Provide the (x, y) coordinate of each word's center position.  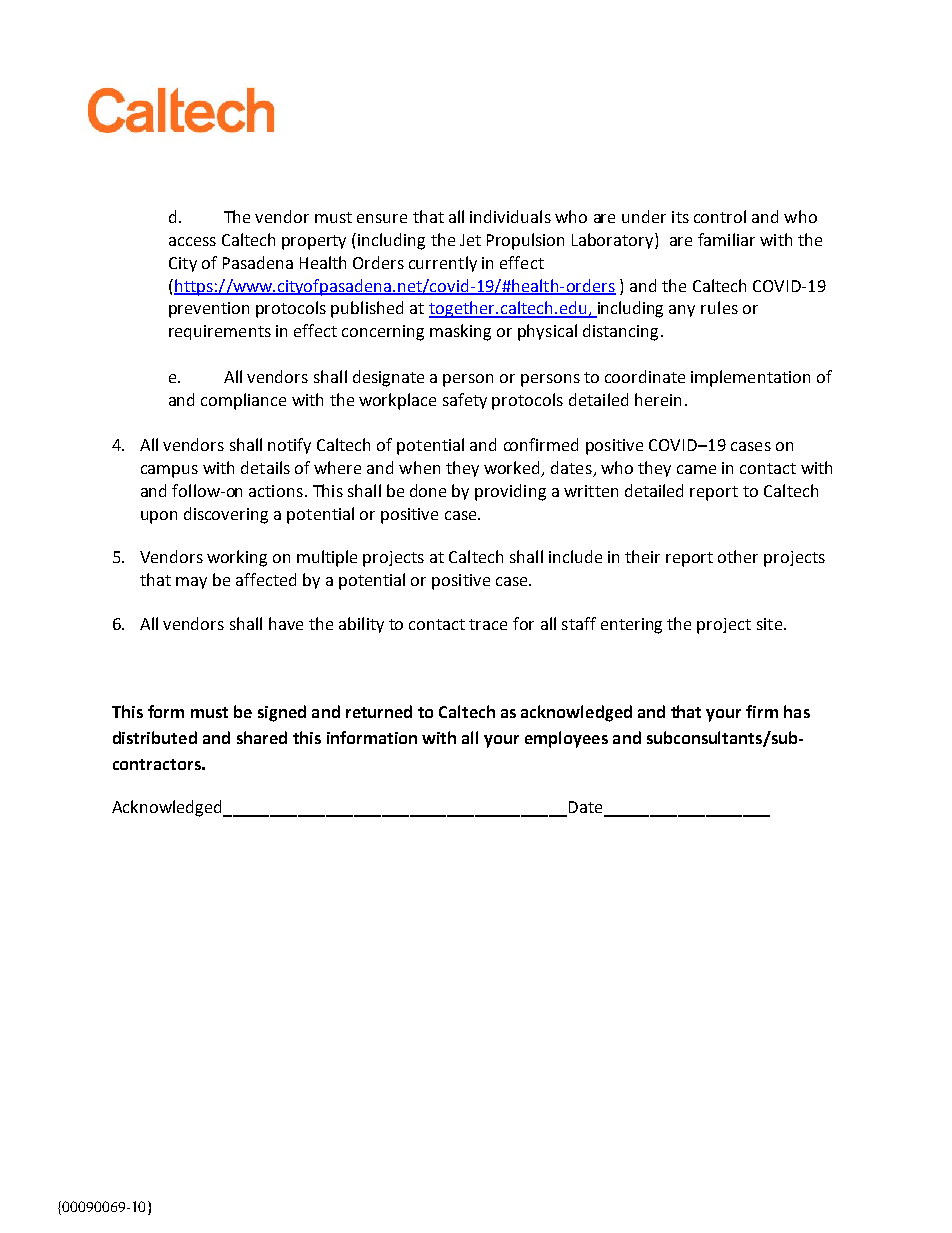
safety (465, 401)
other (738, 556)
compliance (243, 401)
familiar (726, 239)
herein (658, 399)
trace (488, 624)
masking (460, 332)
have (286, 623)
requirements (220, 332)
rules (719, 307)
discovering (226, 515)
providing (510, 492)
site (769, 624)
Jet (470, 240)
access (192, 241)
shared (262, 737)
